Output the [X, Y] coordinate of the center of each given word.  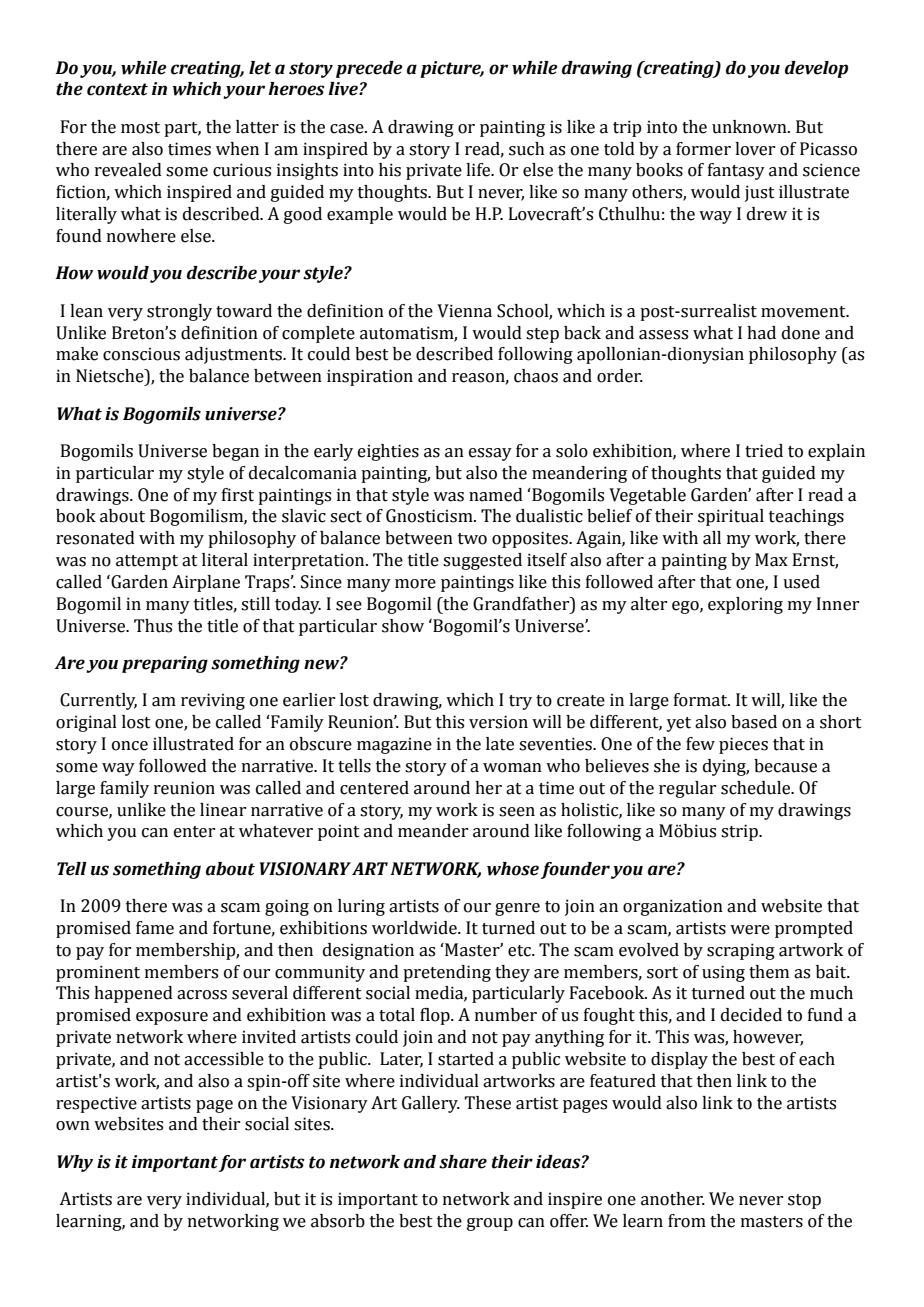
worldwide [415, 928]
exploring [745, 605]
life [479, 170]
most [140, 128]
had [761, 333]
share [463, 1162]
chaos [536, 376]
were [750, 930]
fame [155, 928]
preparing [165, 664]
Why [75, 1163]
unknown [750, 127]
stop [804, 1201]
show [403, 626]
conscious [141, 354]
